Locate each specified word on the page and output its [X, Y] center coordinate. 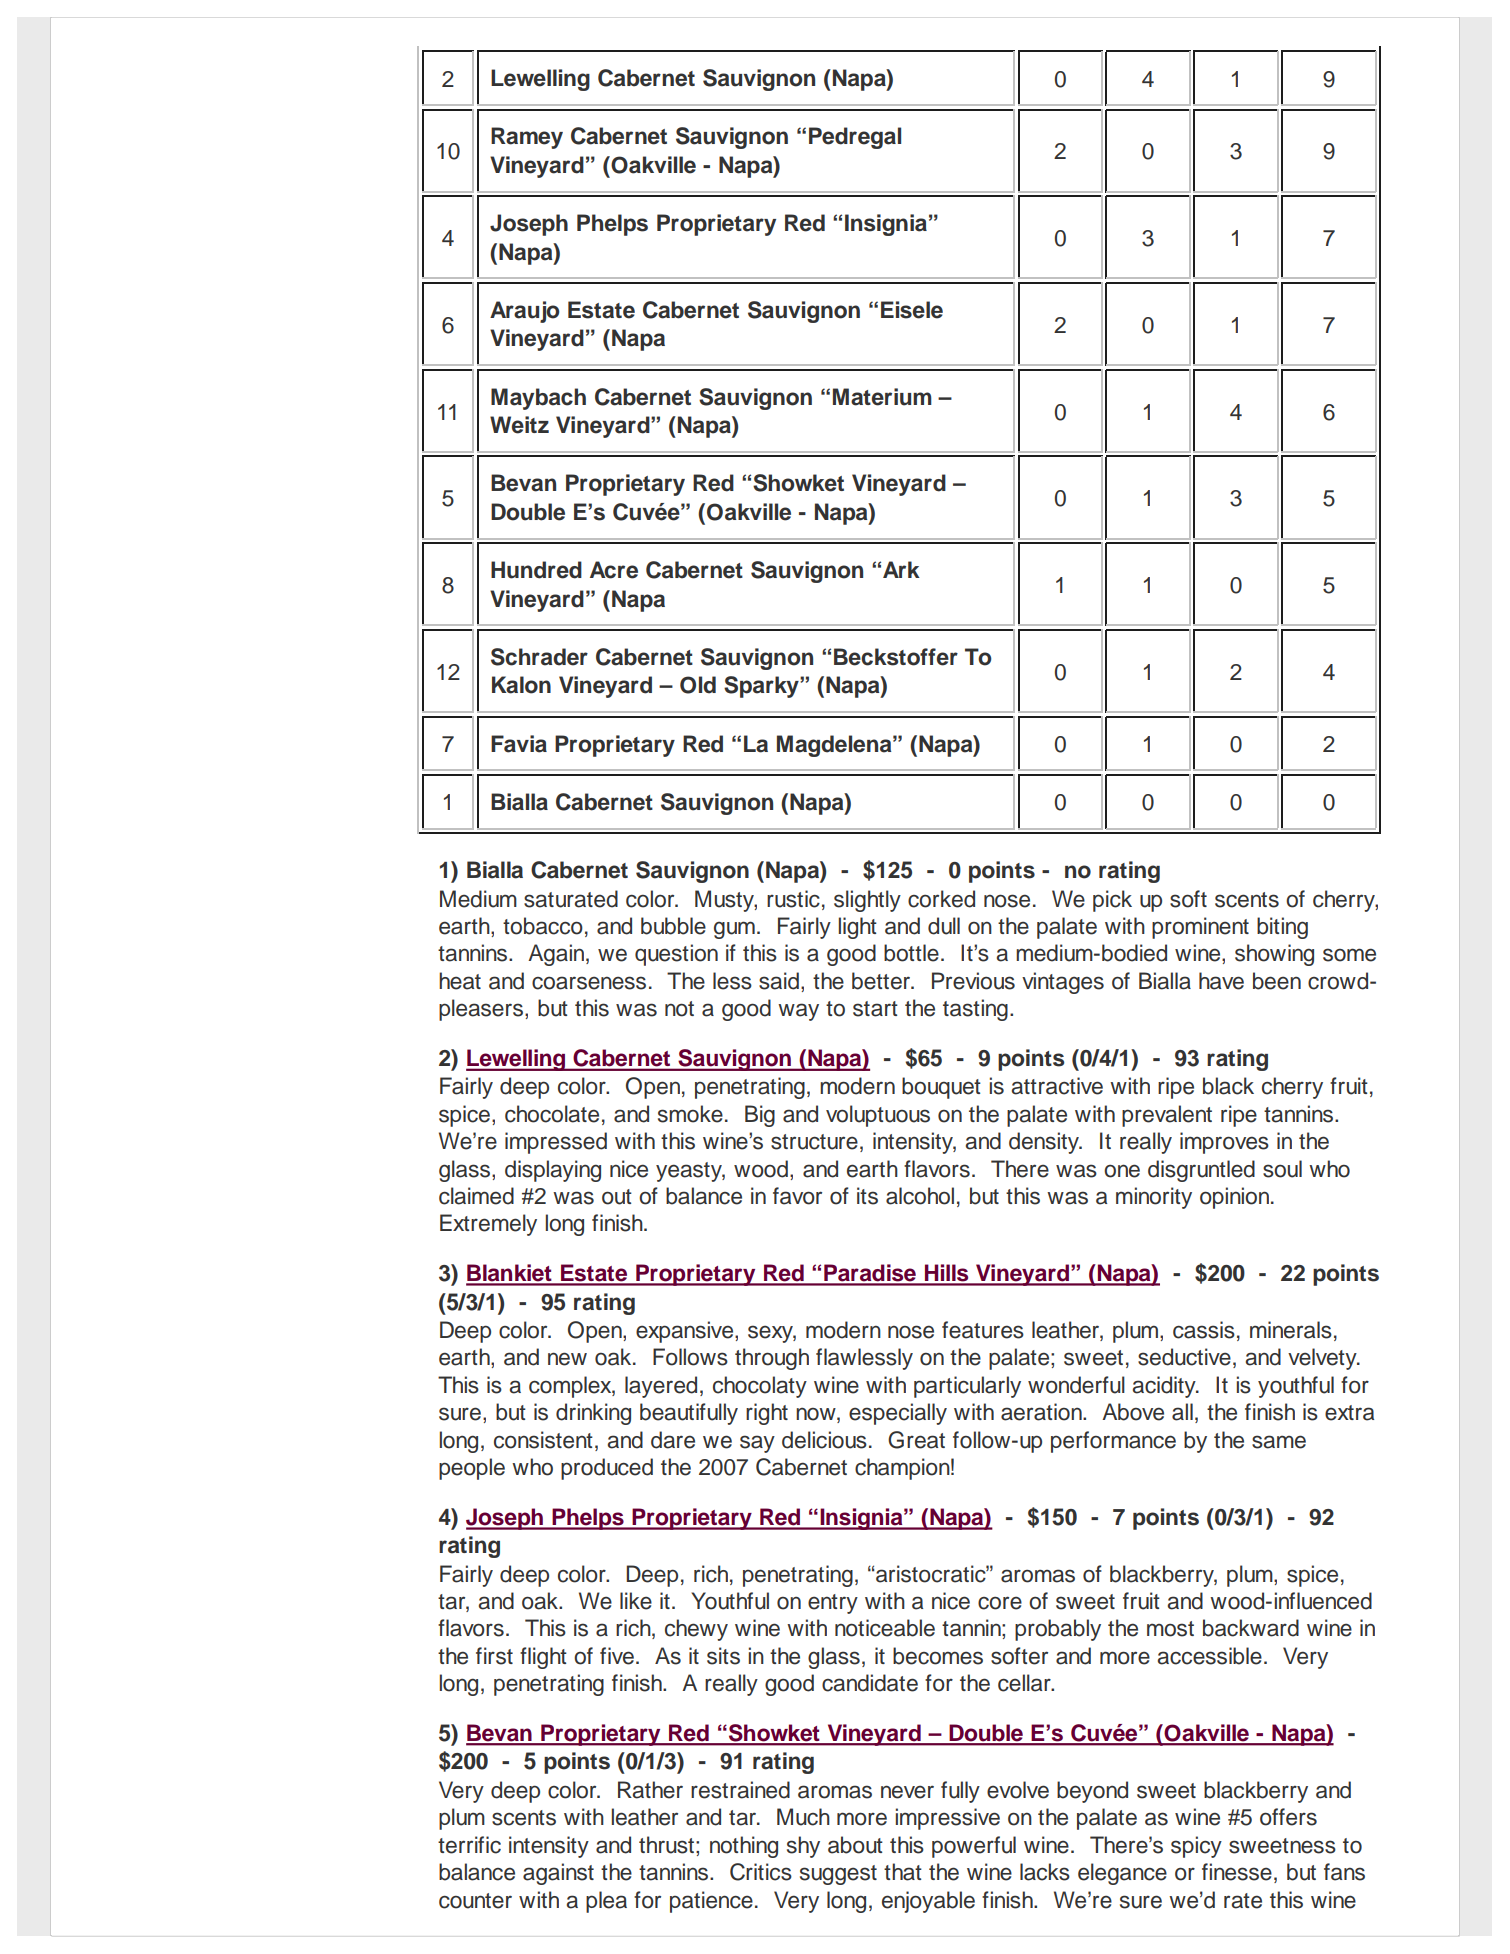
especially [898, 1414]
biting [1282, 928]
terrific [469, 1845]
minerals [1291, 1330]
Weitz [519, 425]
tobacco [543, 926]
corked [941, 899]
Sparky [762, 687]
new [567, 1359]
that [903, 1872]
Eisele [912, 310]
